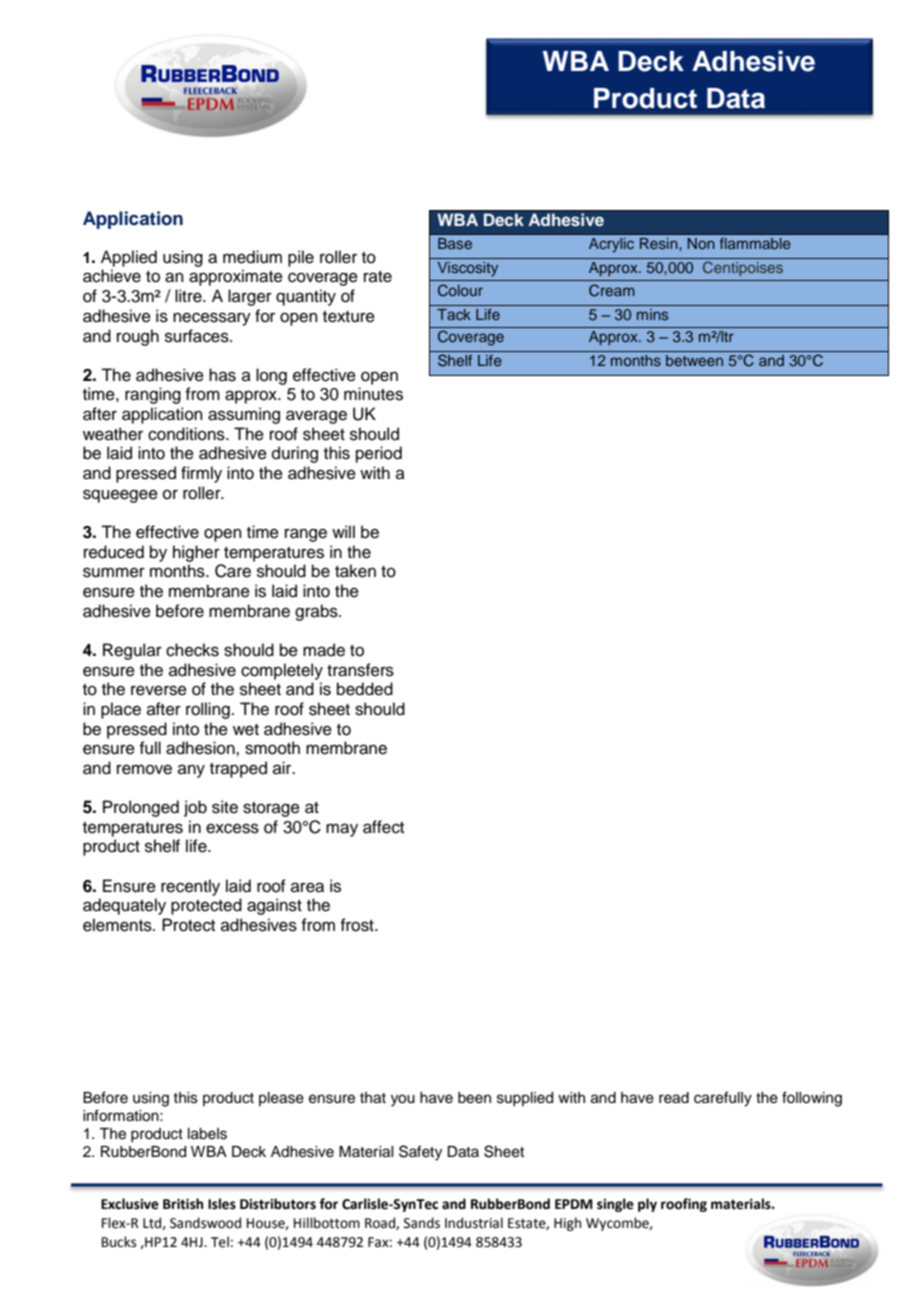 The image size is (924, 1308). Describe the element at coordinates (460, 290) in the screenshot. I see `Colour` at that location.
